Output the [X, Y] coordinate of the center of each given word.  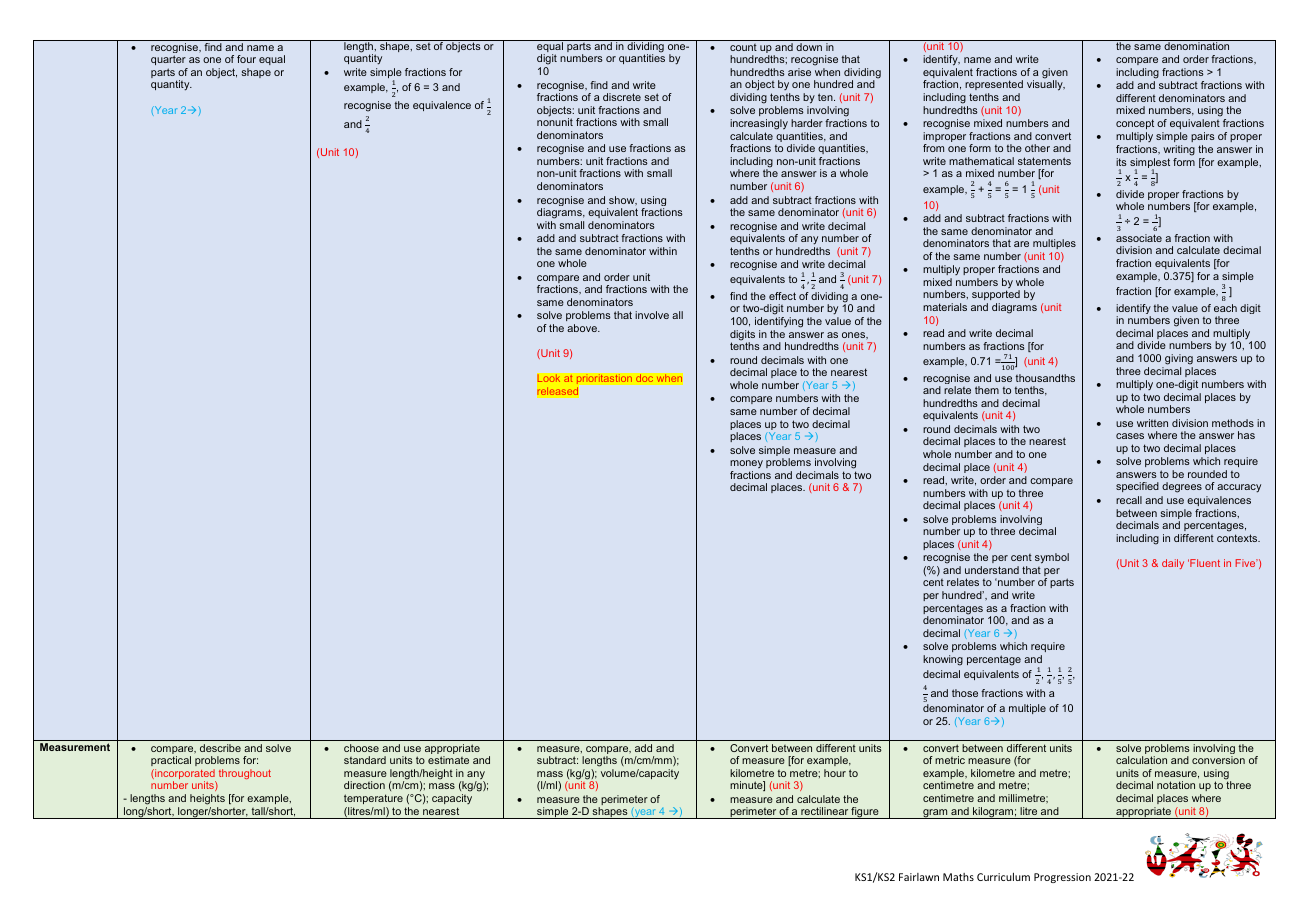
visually [1046, 85]
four [246, 59]
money [746, 464]
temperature [373, 799]
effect [782, 296]
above [583, 328]
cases [1130, 436]
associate [1139, 238]
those [965, 693]
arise [799, 72]
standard [365, 760]
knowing [943, 660]
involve [652, 315]
